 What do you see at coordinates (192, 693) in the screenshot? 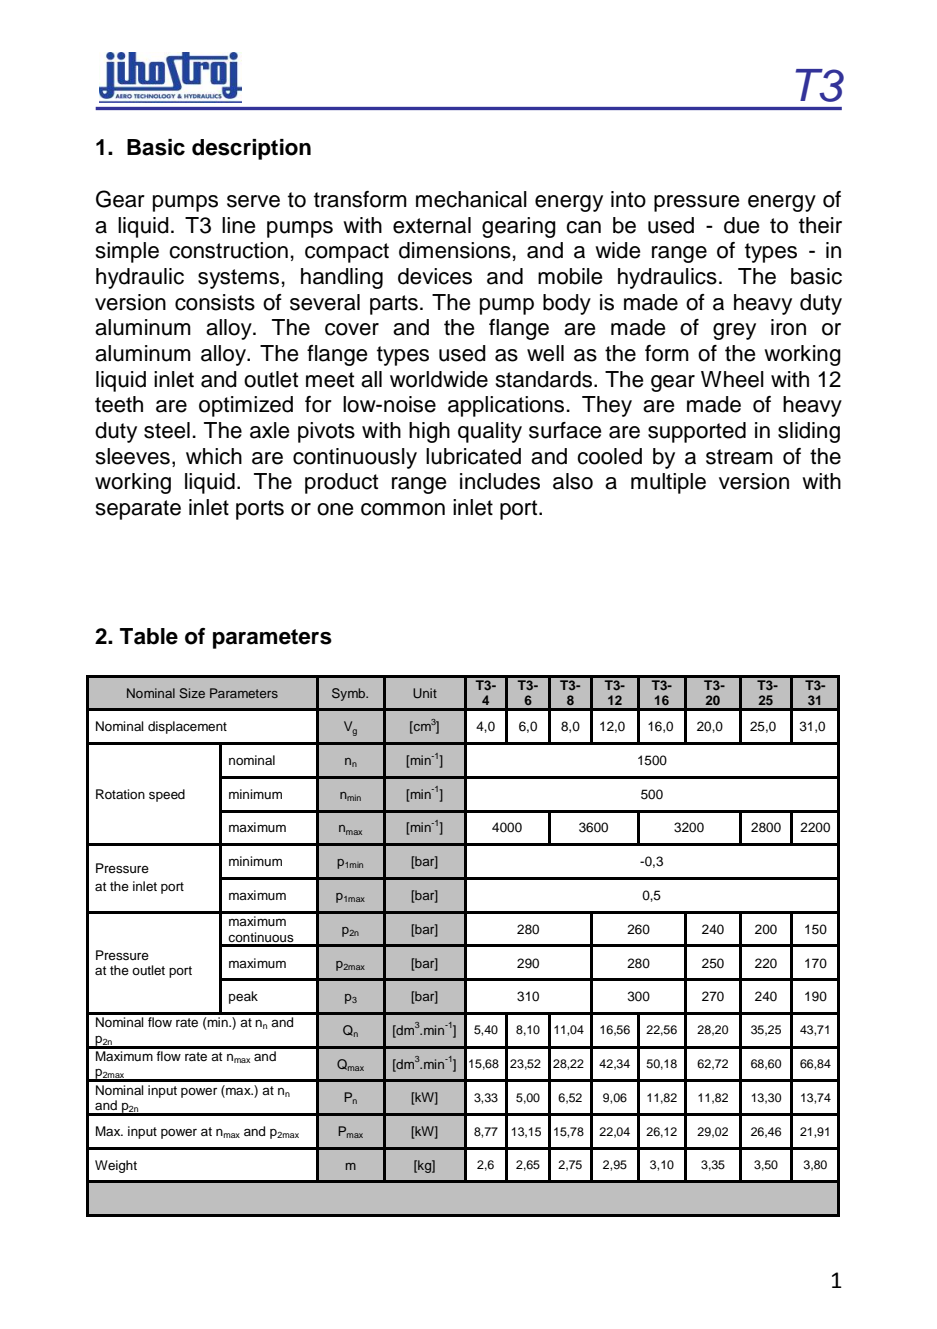
I see `Size` at bounding box center [192, 693].
